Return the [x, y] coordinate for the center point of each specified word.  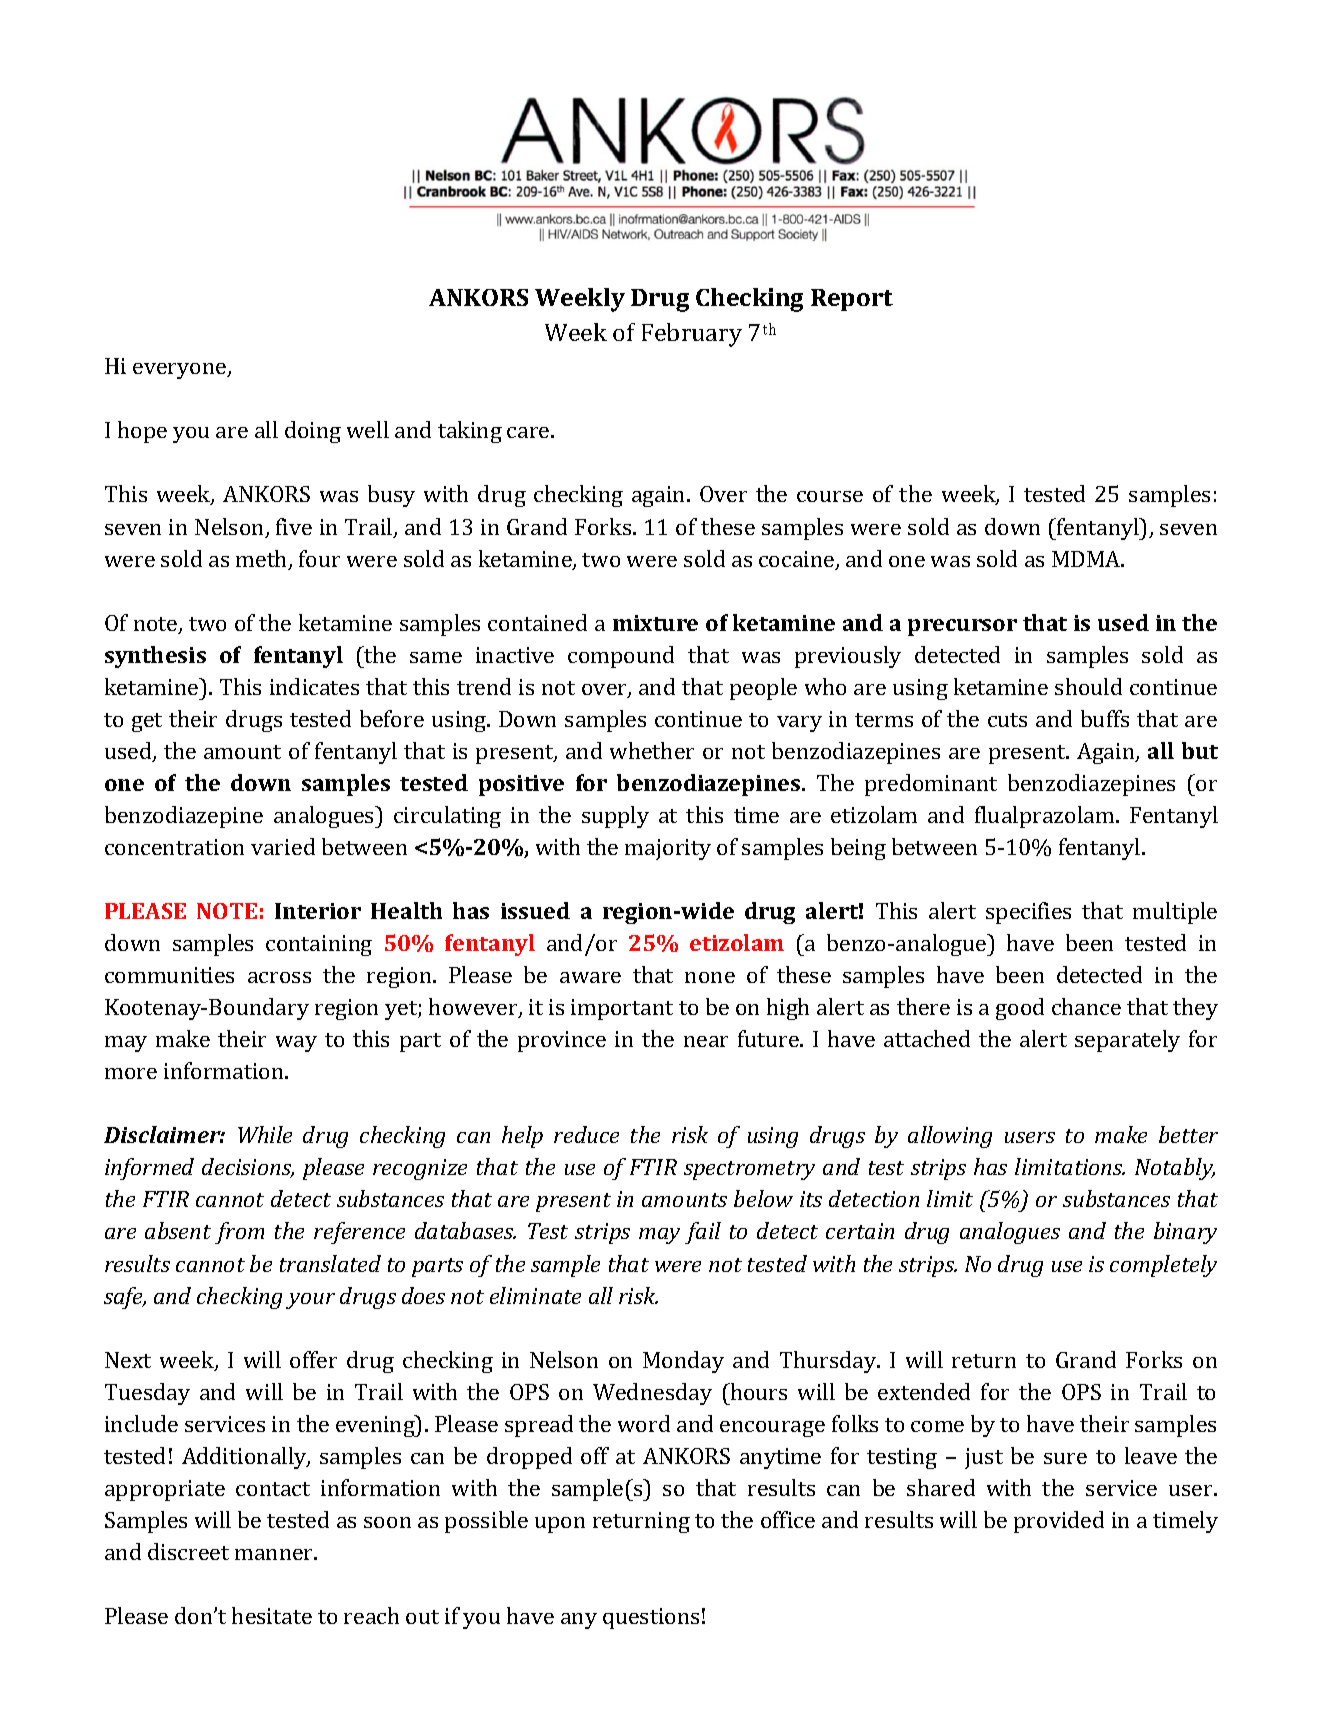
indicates [314, 686]
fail [703, 1233]
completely [1163, 1266]
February [692, 335]
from [239, 1233]
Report [852, 300]
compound [621, 657]
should [1088, 686]
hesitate [272, 1615]
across [279, 977]
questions [651, 1618]
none [710, 977]
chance [1086, 1006]
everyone [181, 371]
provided [1059, 1522]
